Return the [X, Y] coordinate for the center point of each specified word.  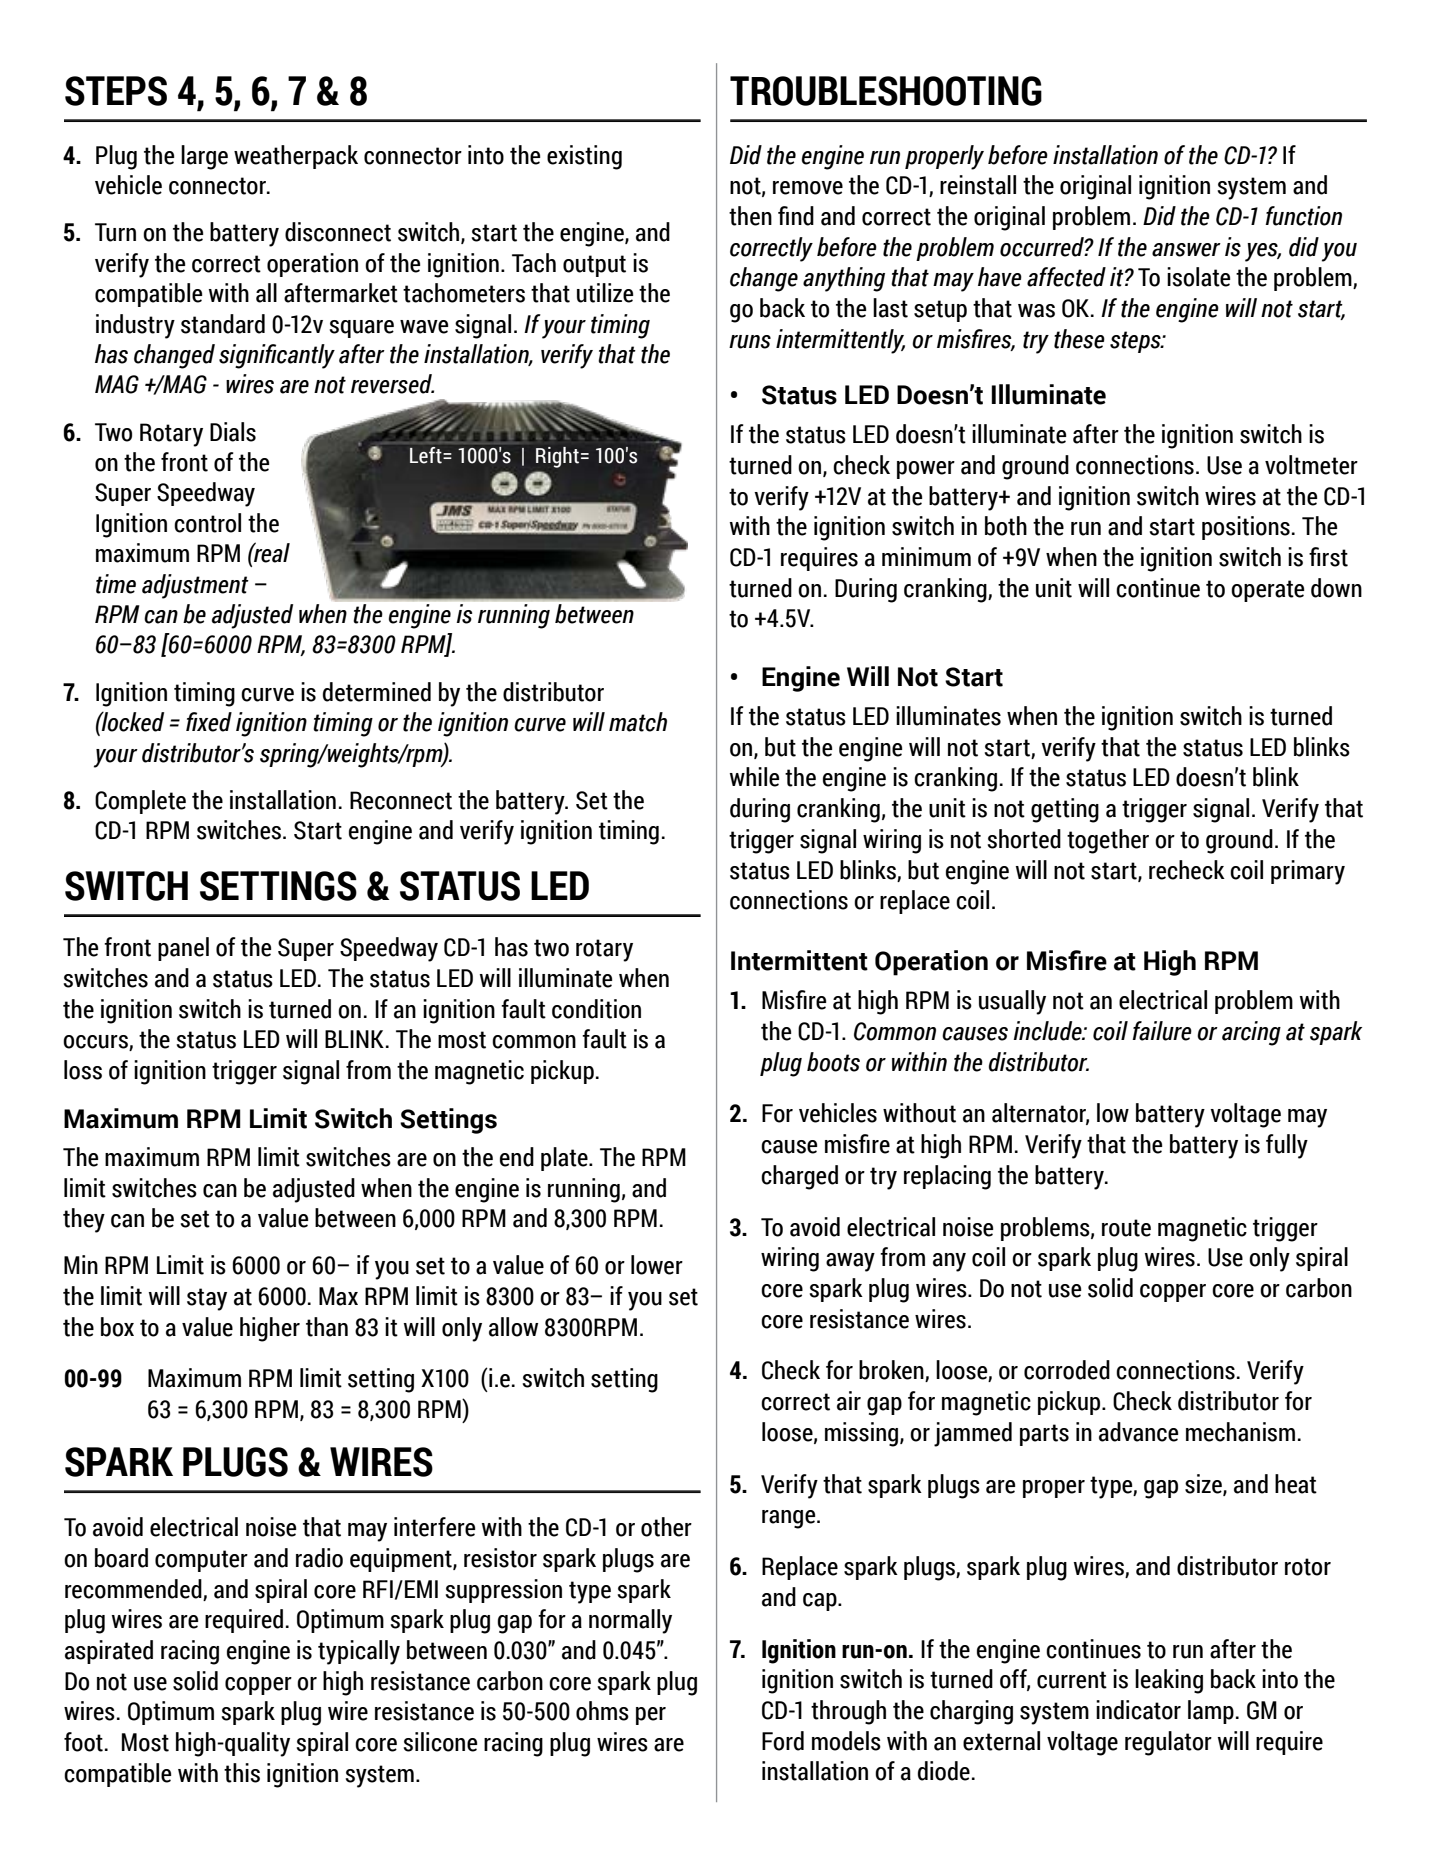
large [204, 157]
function [1303, 216]
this [242, 1773]
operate [1267, 591]
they [84, 1220]
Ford [783, 1741]
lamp [1211, 1712]
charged [799, 1177]
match [638, 722]
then [750, 216]
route [1126, 1228]
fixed [209, 722]
